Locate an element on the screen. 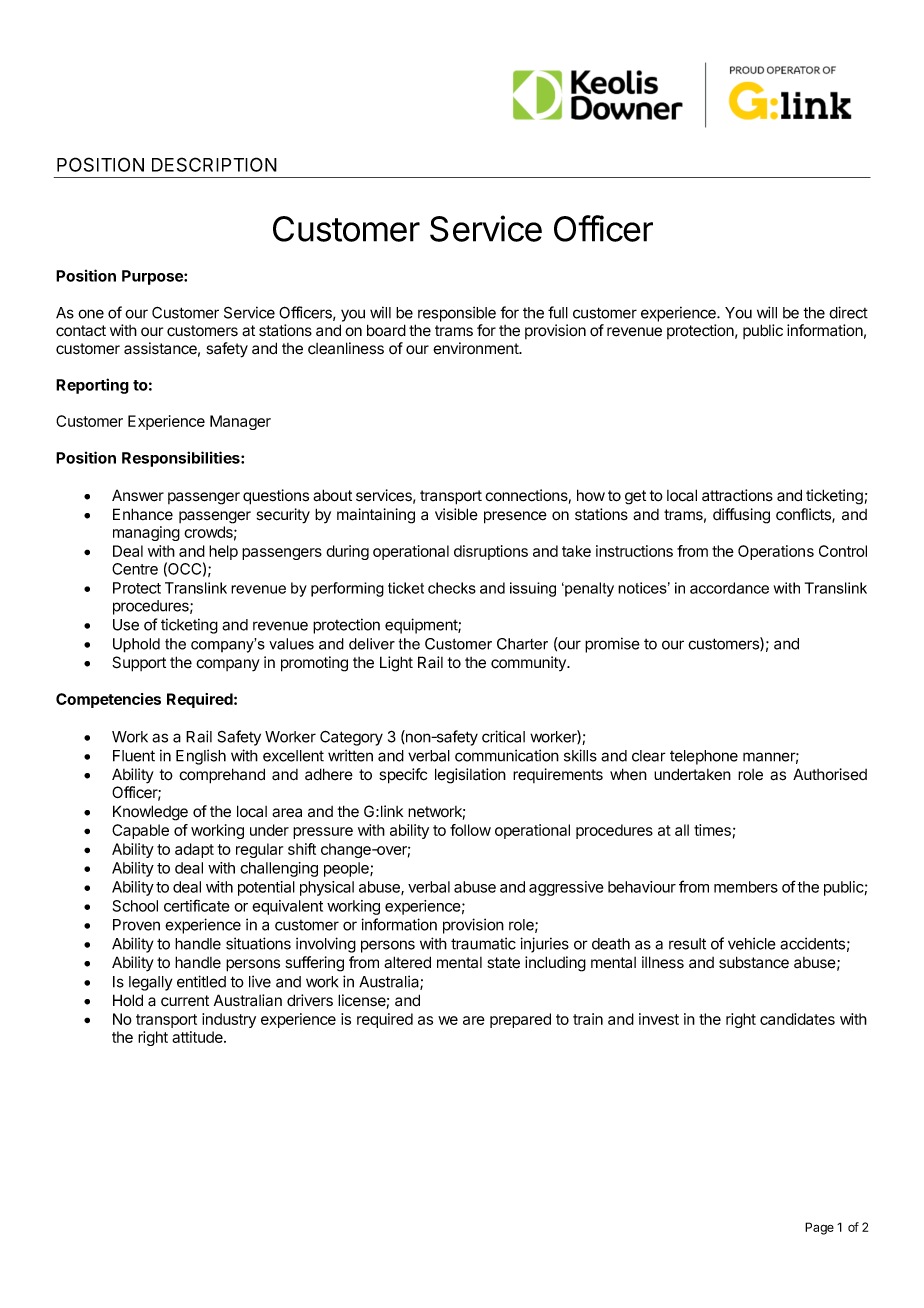 The image size is (924, 1308). visible is located at coordinates (456, 514).
